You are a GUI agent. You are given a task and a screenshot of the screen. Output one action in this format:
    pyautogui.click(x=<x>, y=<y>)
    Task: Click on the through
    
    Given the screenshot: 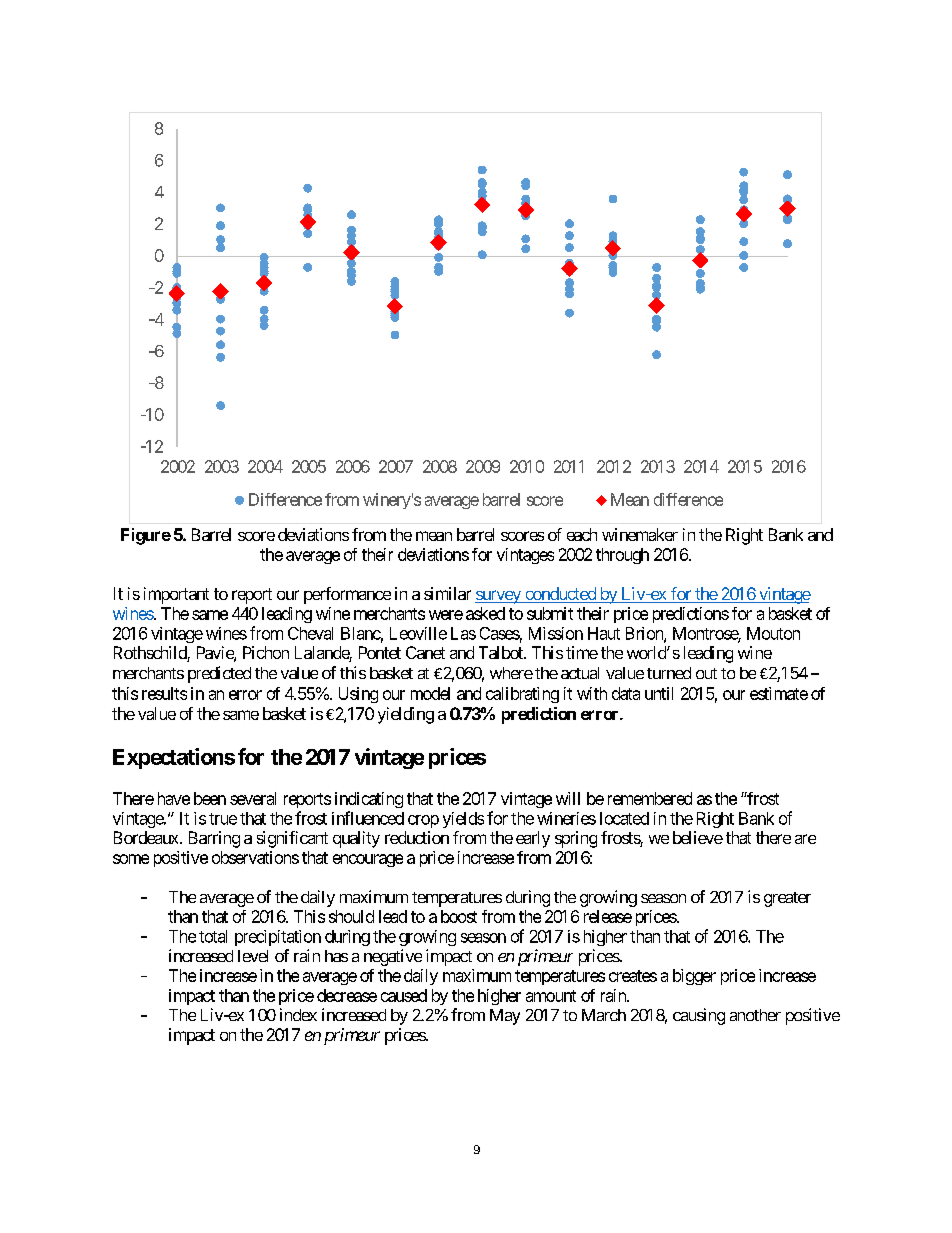 What is the action you would take?
    pyautogui.click(x=622, y=556)
